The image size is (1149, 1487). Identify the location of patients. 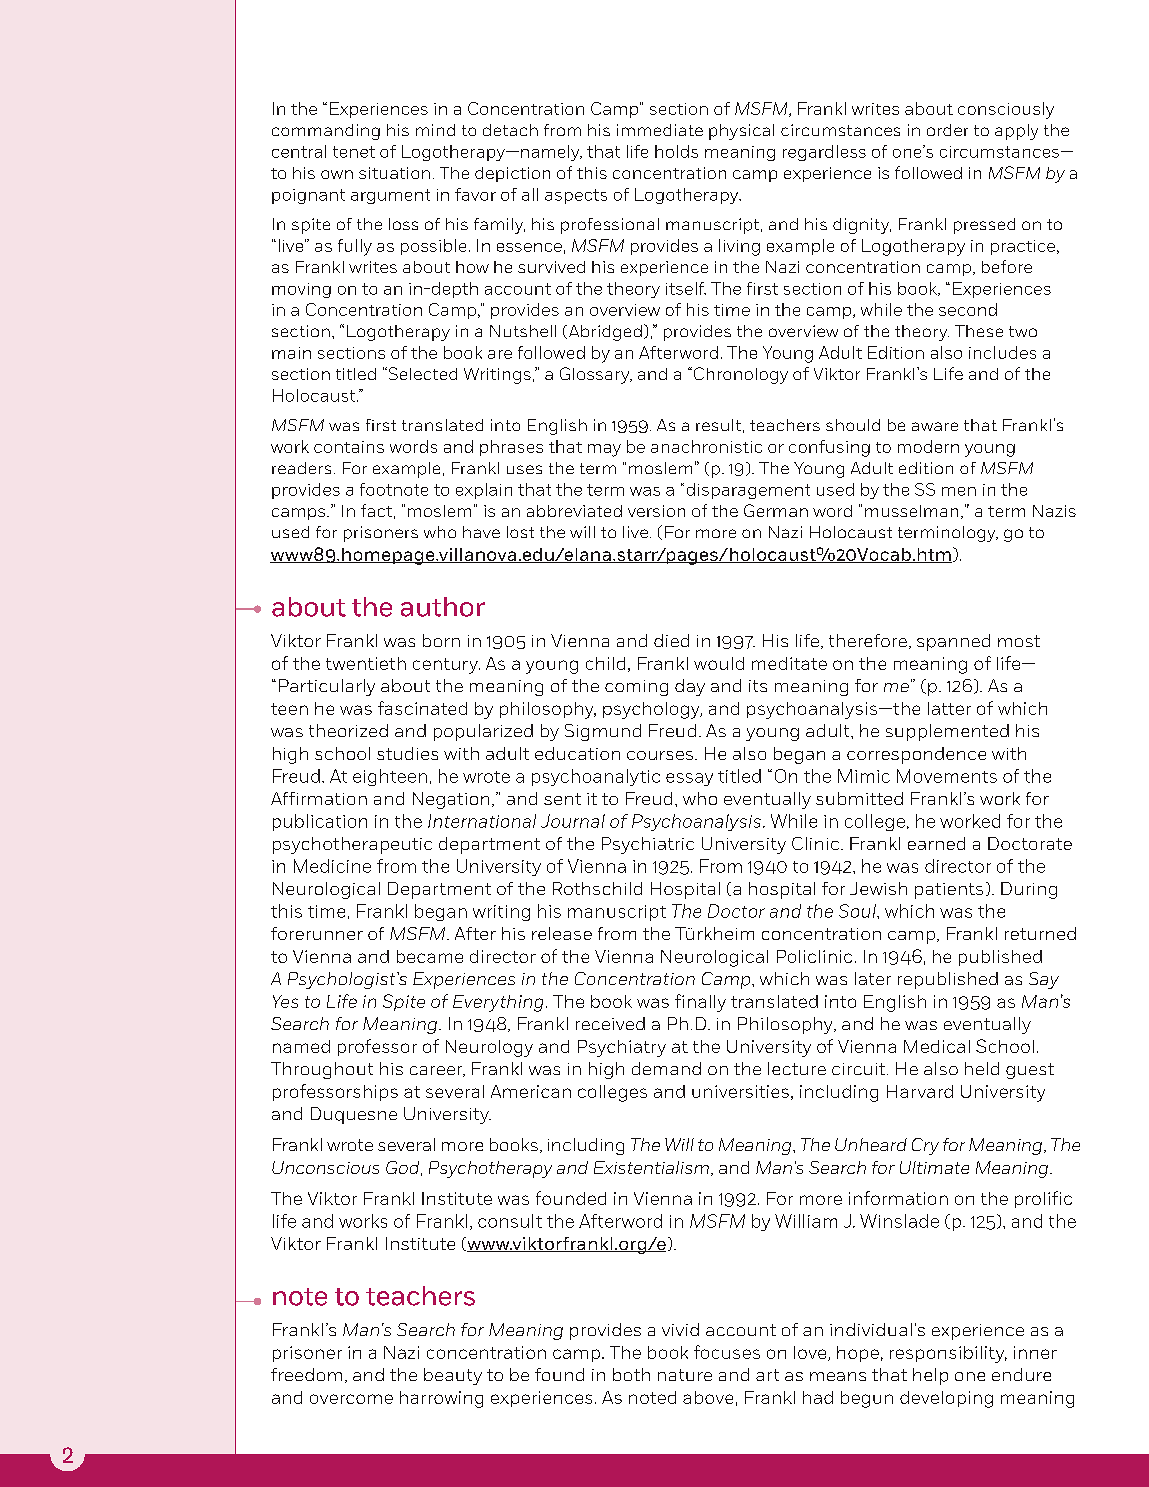
(949, 891).
